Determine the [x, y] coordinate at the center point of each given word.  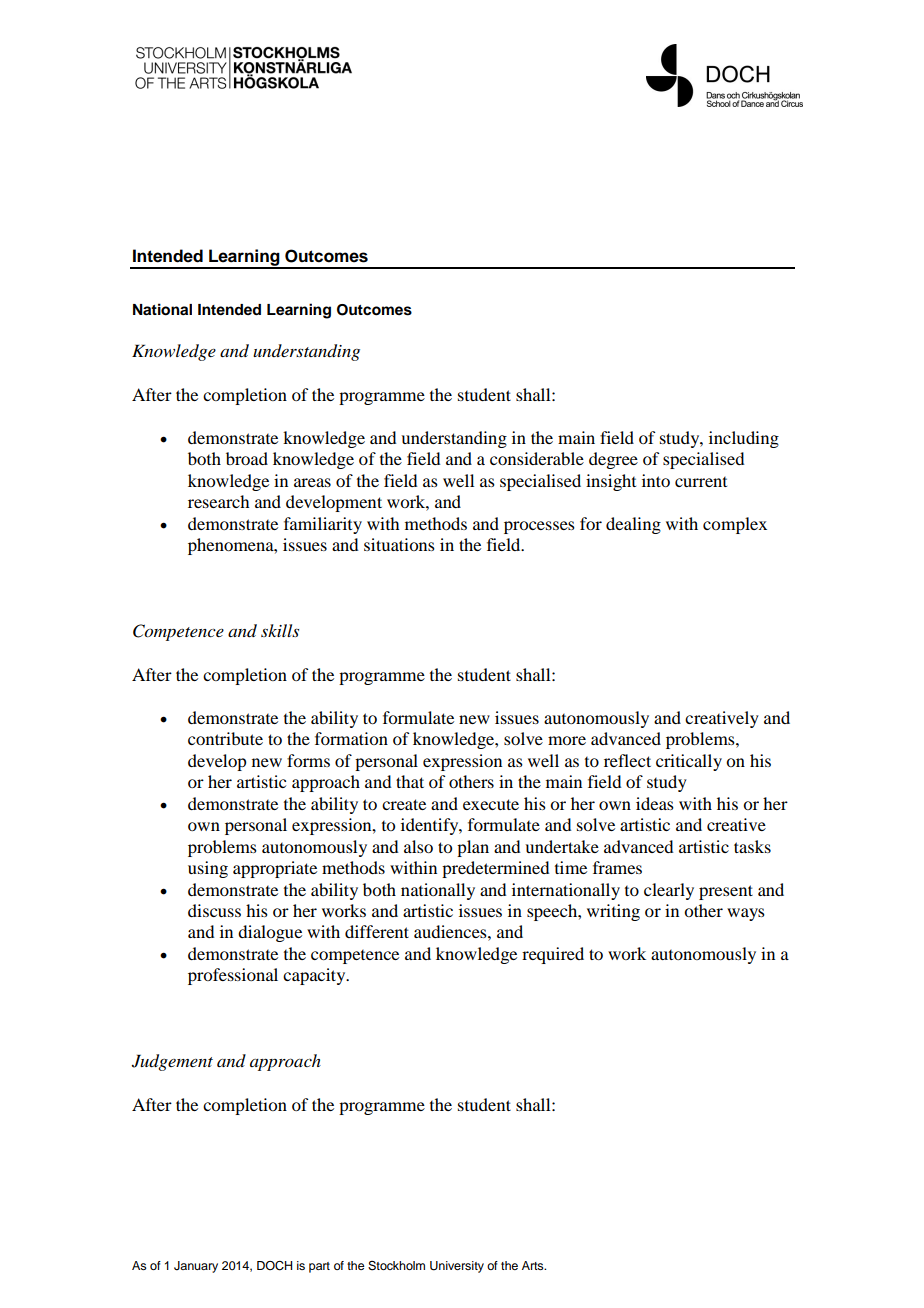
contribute [225, 738]
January [196, 1267]
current [701, 482]
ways [746, 914]
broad [247, 458]
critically [689, 762]
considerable [537, 458]
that [410, 781]
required [553, 955]
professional [233, 976]
